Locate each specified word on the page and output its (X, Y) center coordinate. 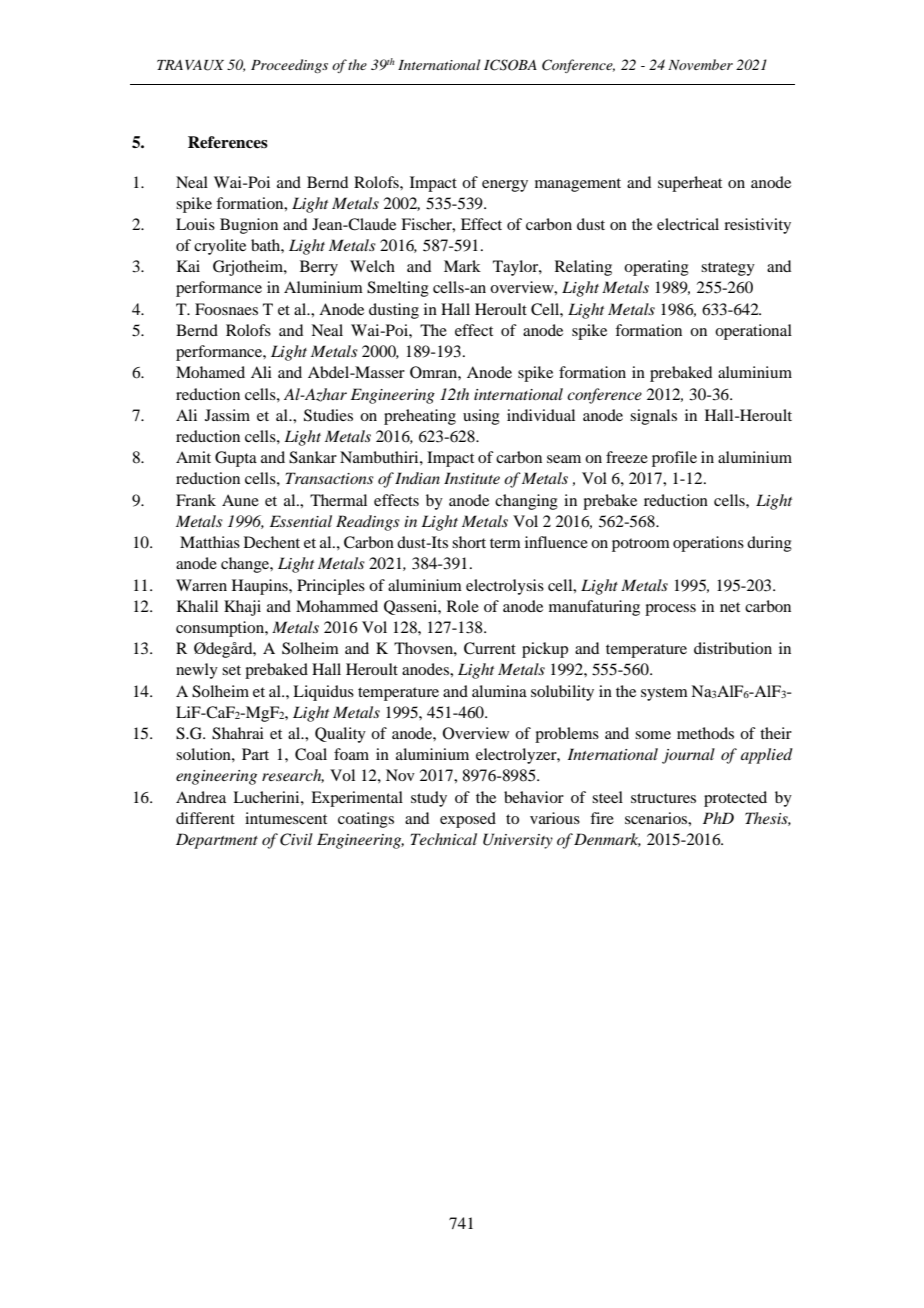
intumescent (286, 818)
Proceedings (289, 66)
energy (505, 186)
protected (735, 799)
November (700, 64)
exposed (468, 820)
